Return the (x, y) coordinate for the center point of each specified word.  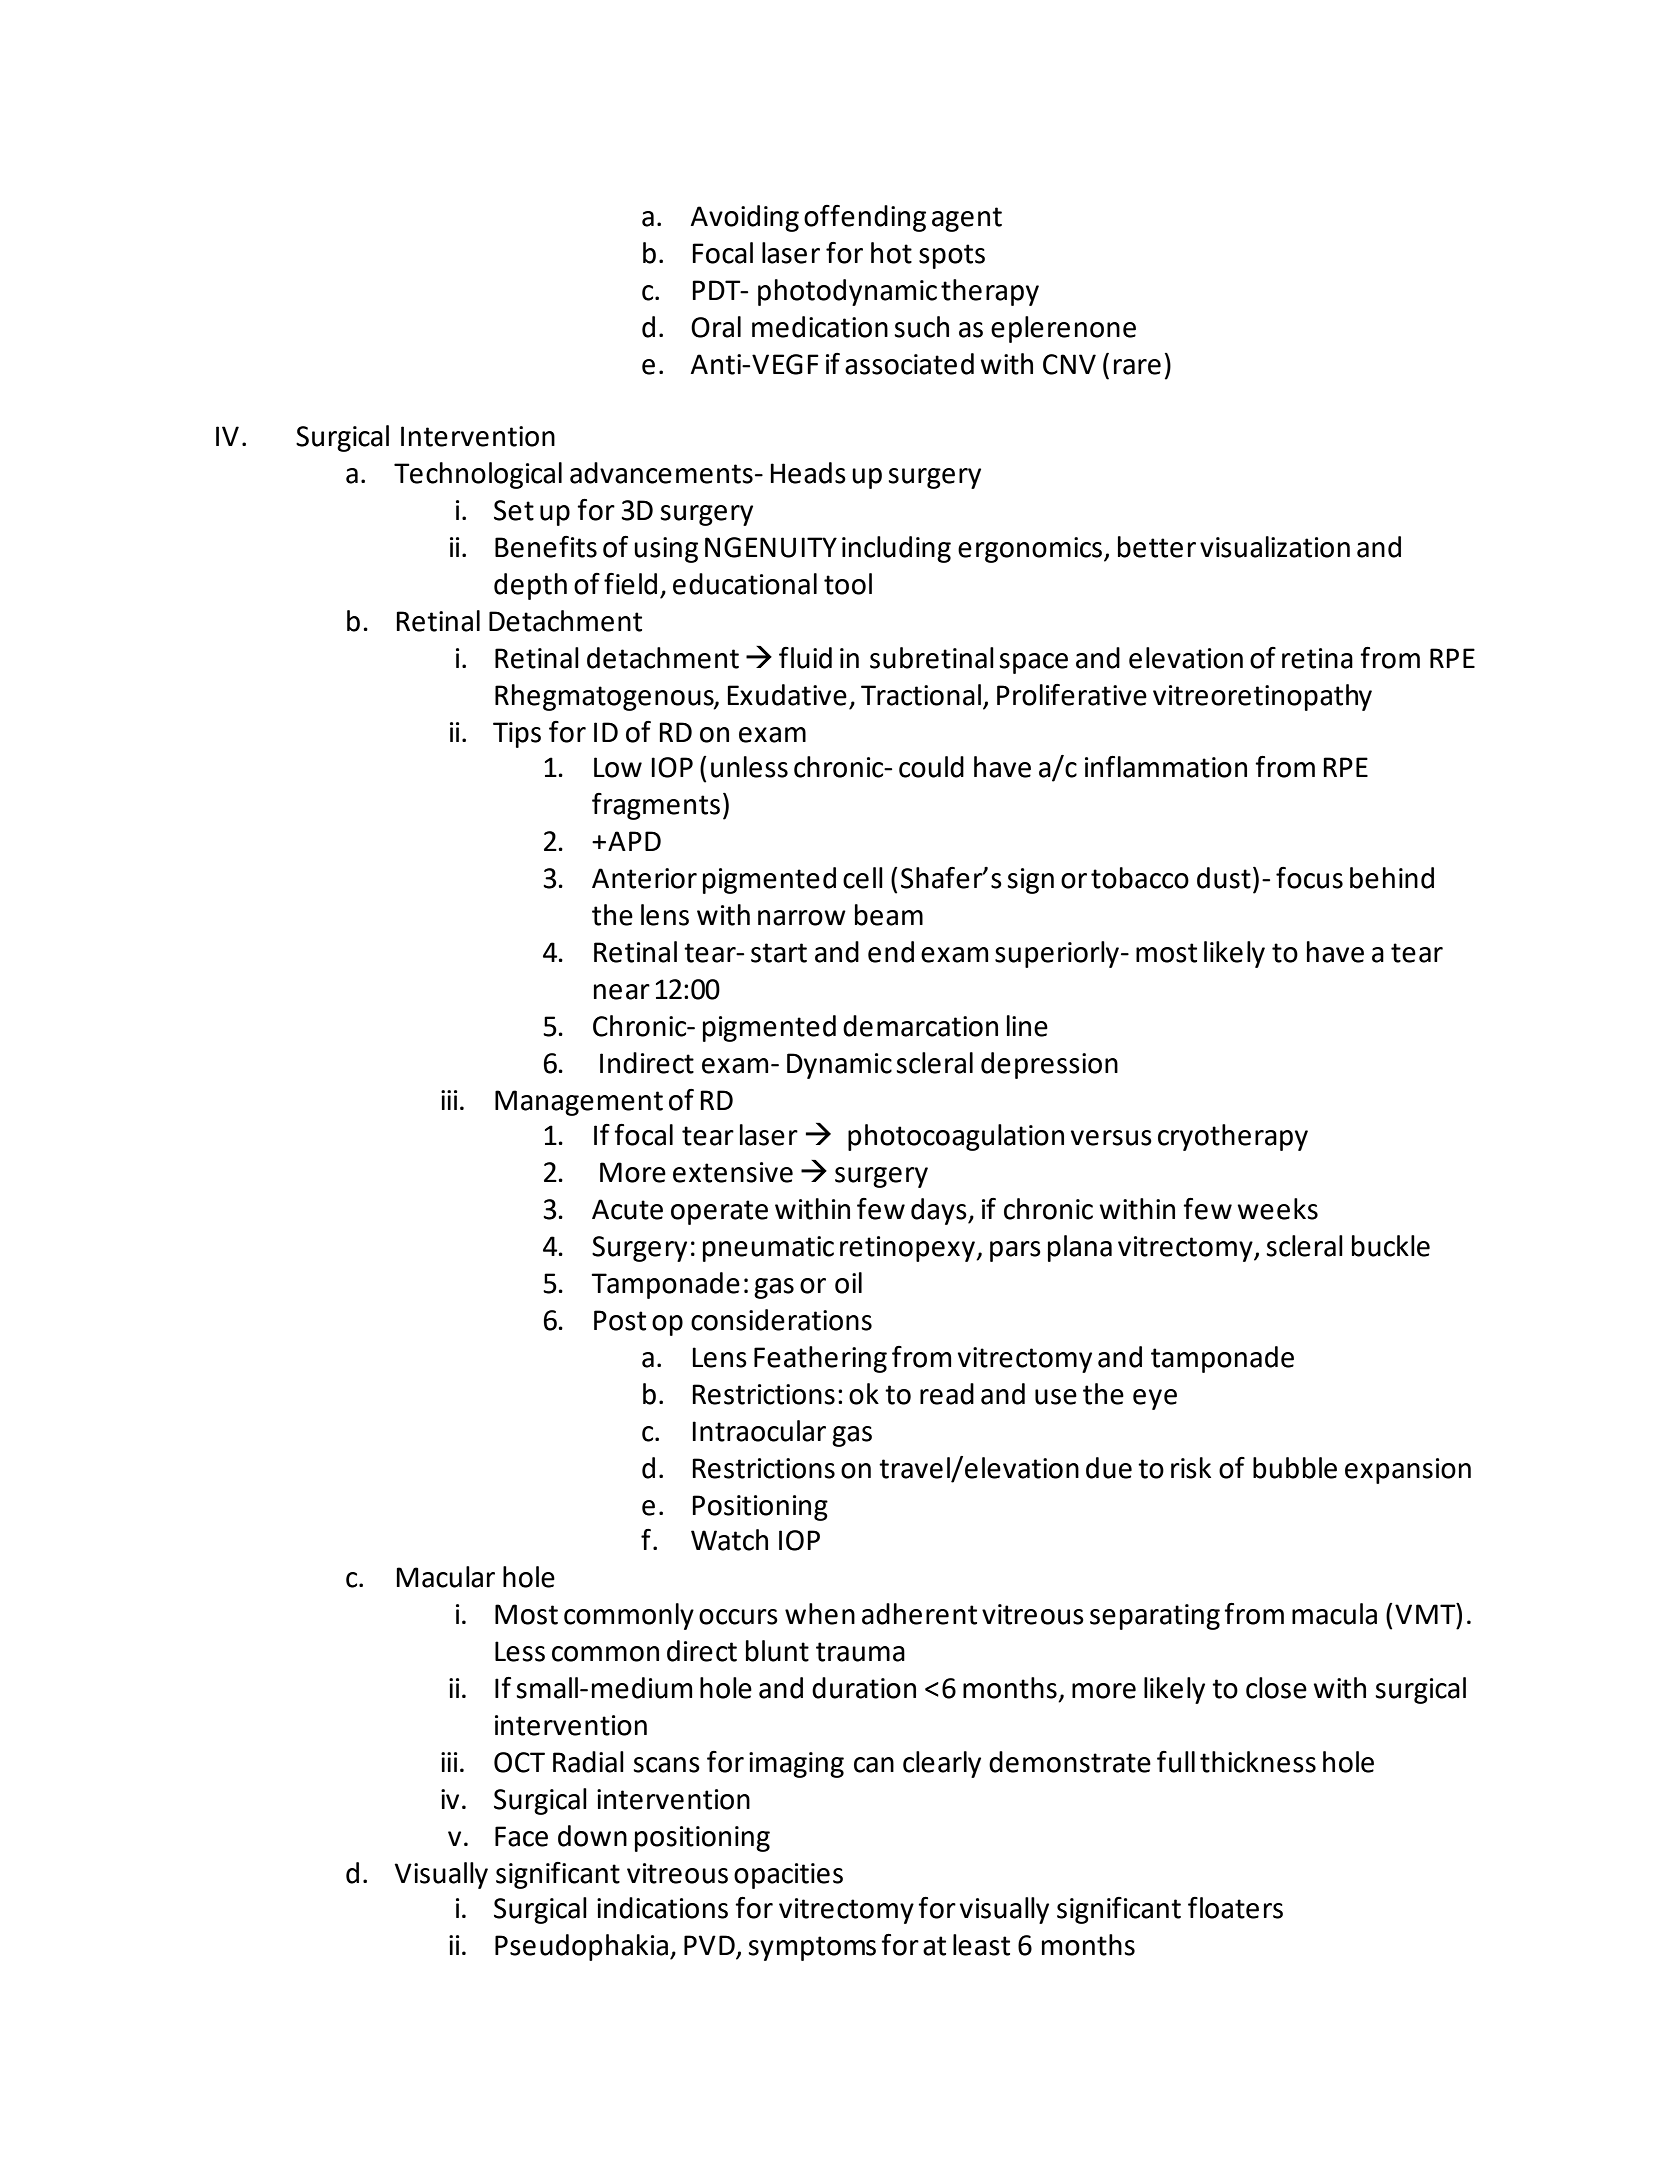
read (947, 1394)
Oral (716, 327)
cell (863, 878)
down (592, 1836)
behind (1392, 878)
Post (620, 1320)
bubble (1295, 1468)
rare (1137, 367)
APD (634, 841)
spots (952, 256)
